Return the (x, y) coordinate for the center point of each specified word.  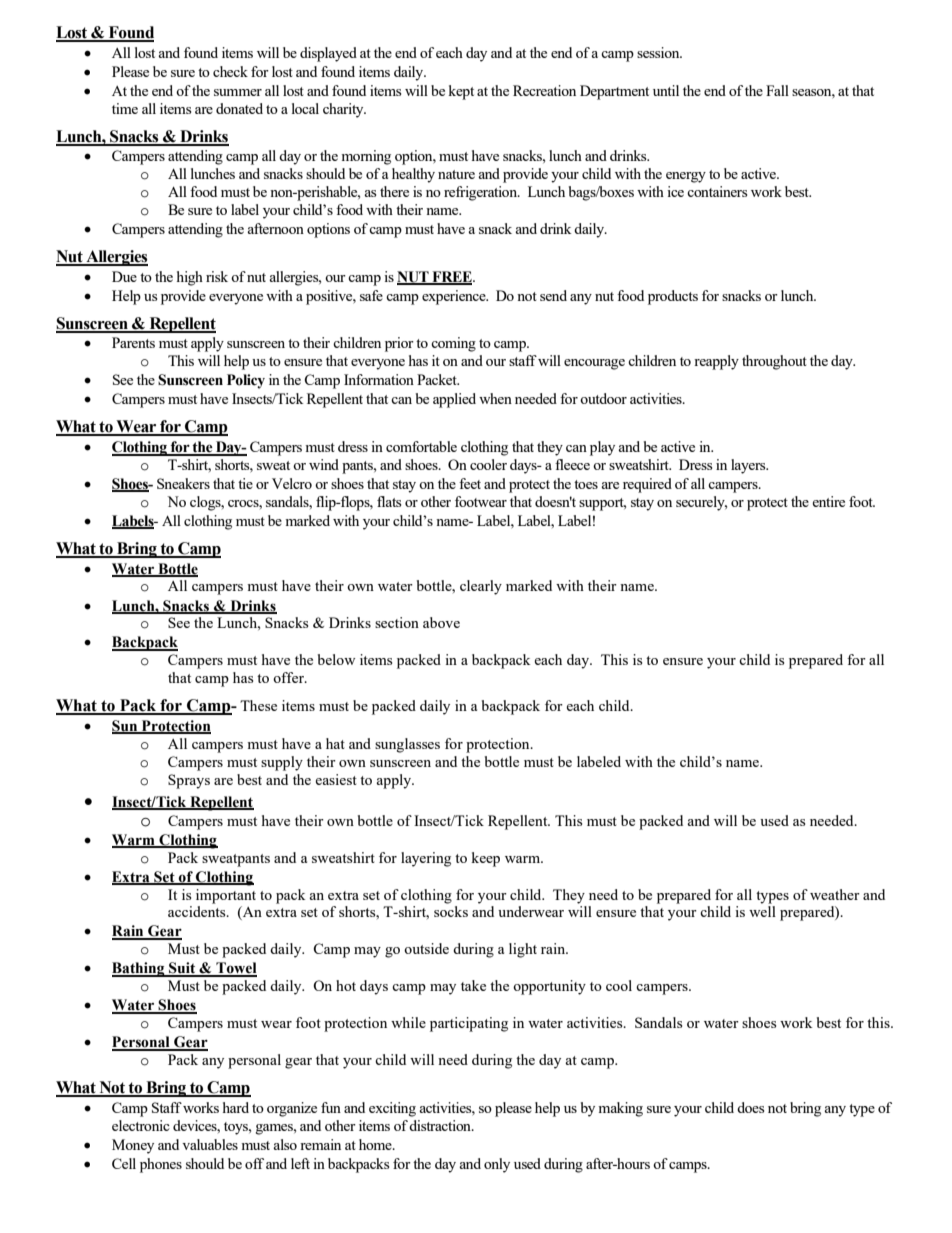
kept (461, 92)
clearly (481, 587)
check (230, 71)
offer (289, 677)
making (620, 1109)
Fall (777, 90)
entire (828, 501)
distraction (441, 1125)
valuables (210, 1144)
